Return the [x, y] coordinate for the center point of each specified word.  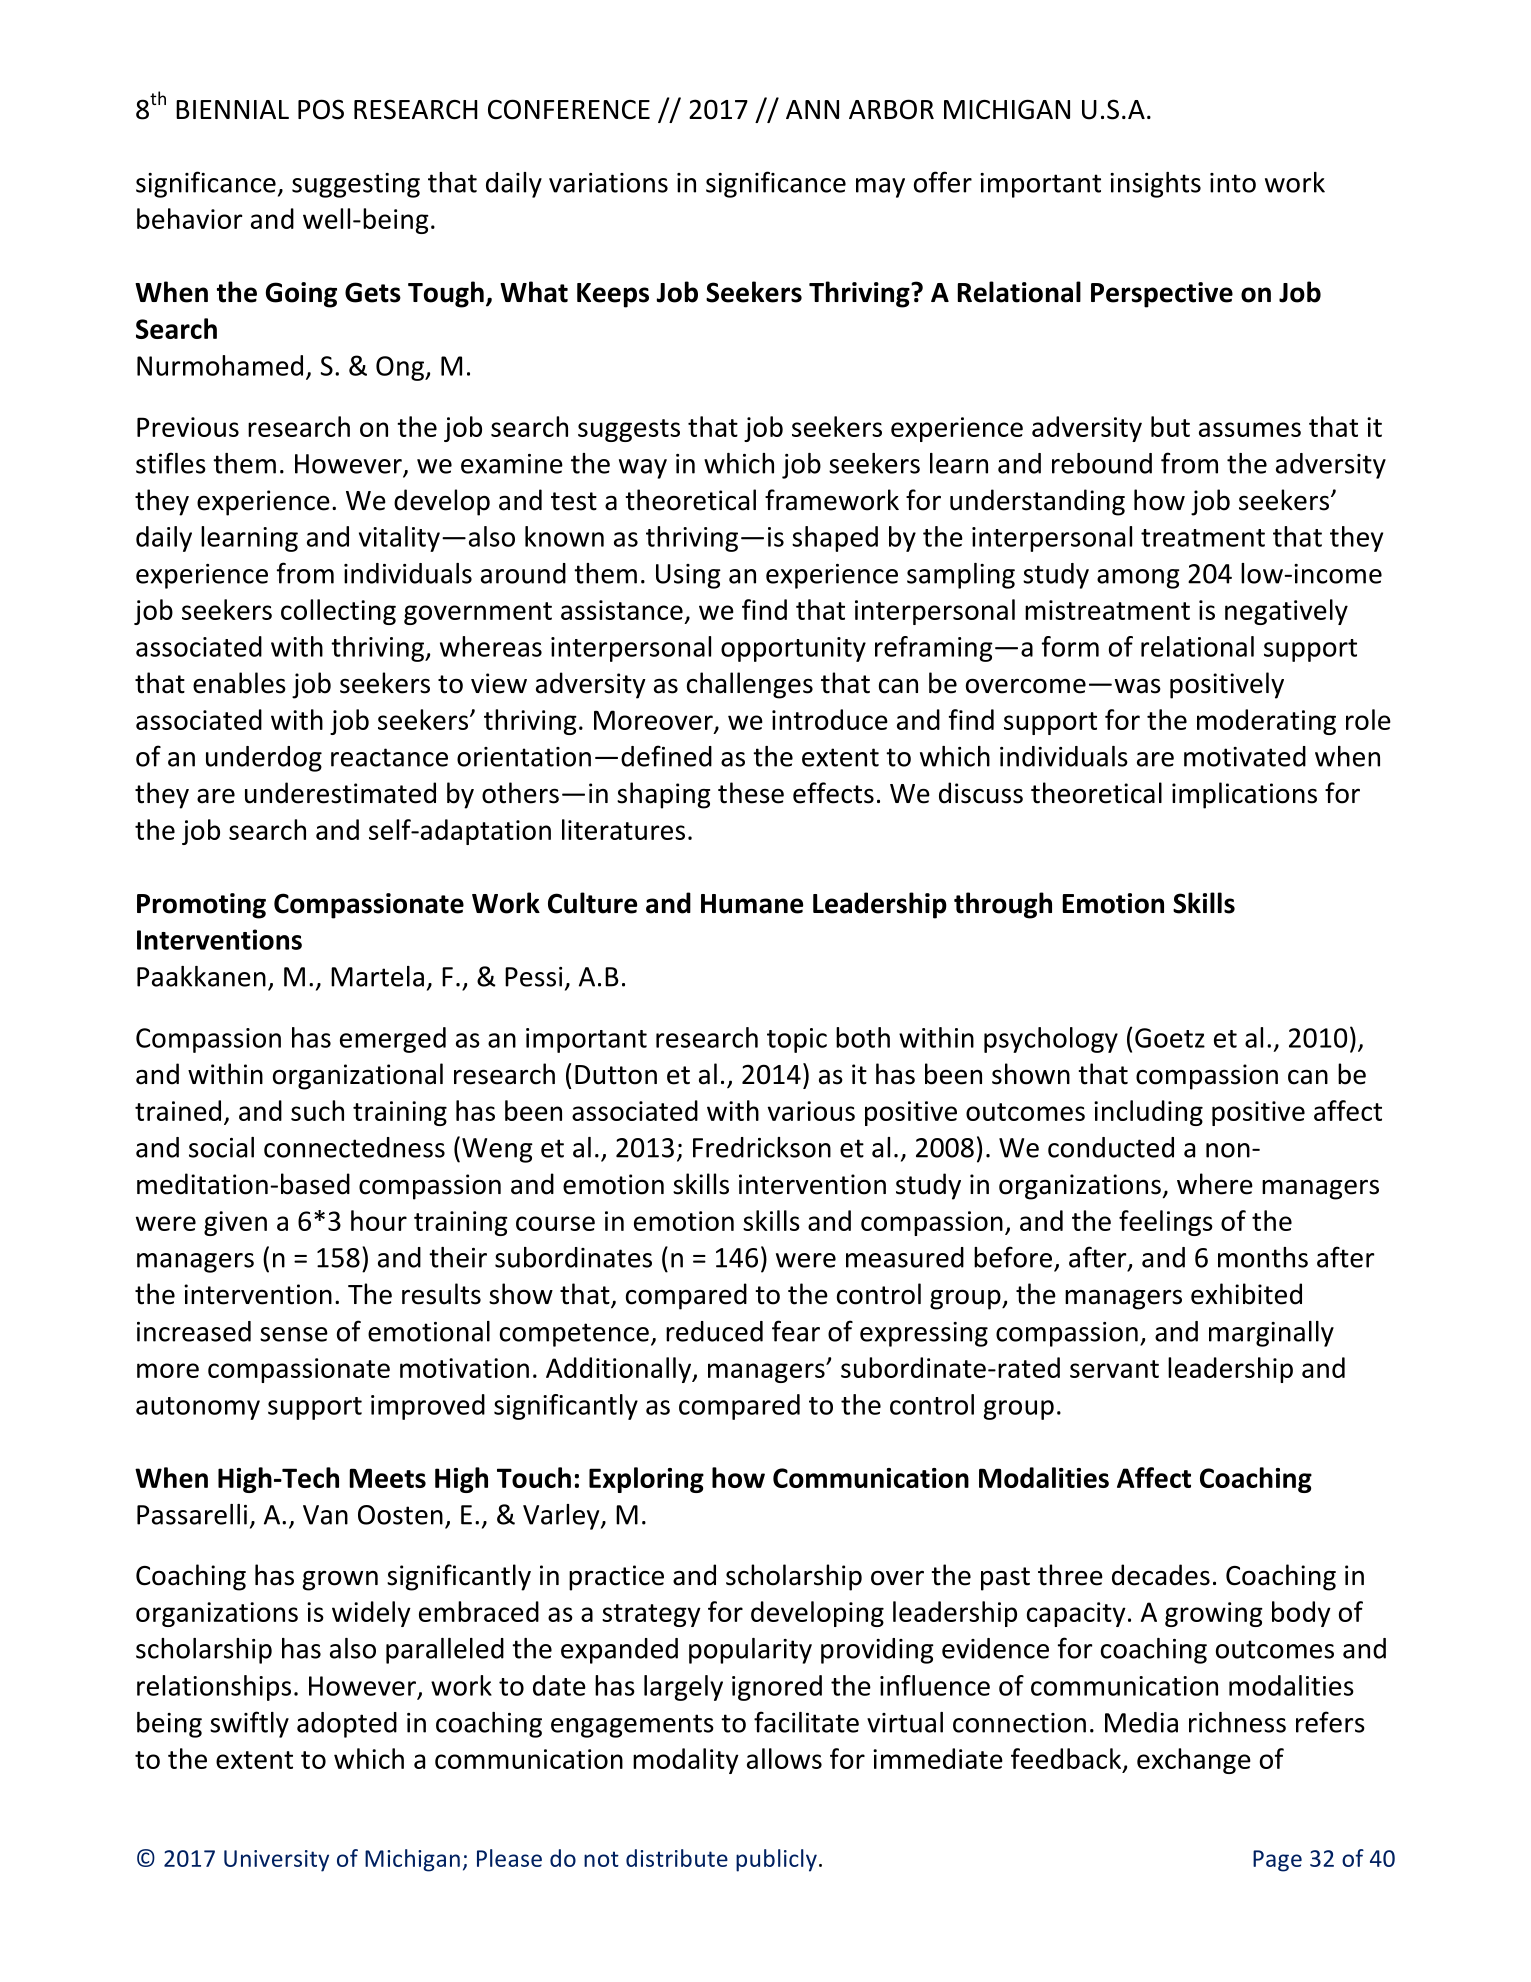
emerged [393, 1040]
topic [797, 1040]
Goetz [1170, 1038]
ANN [812, 109]
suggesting [356, 185]
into [1233, 183]
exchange [1194, 1761]
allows [784, 1758]
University [276, 1861]
